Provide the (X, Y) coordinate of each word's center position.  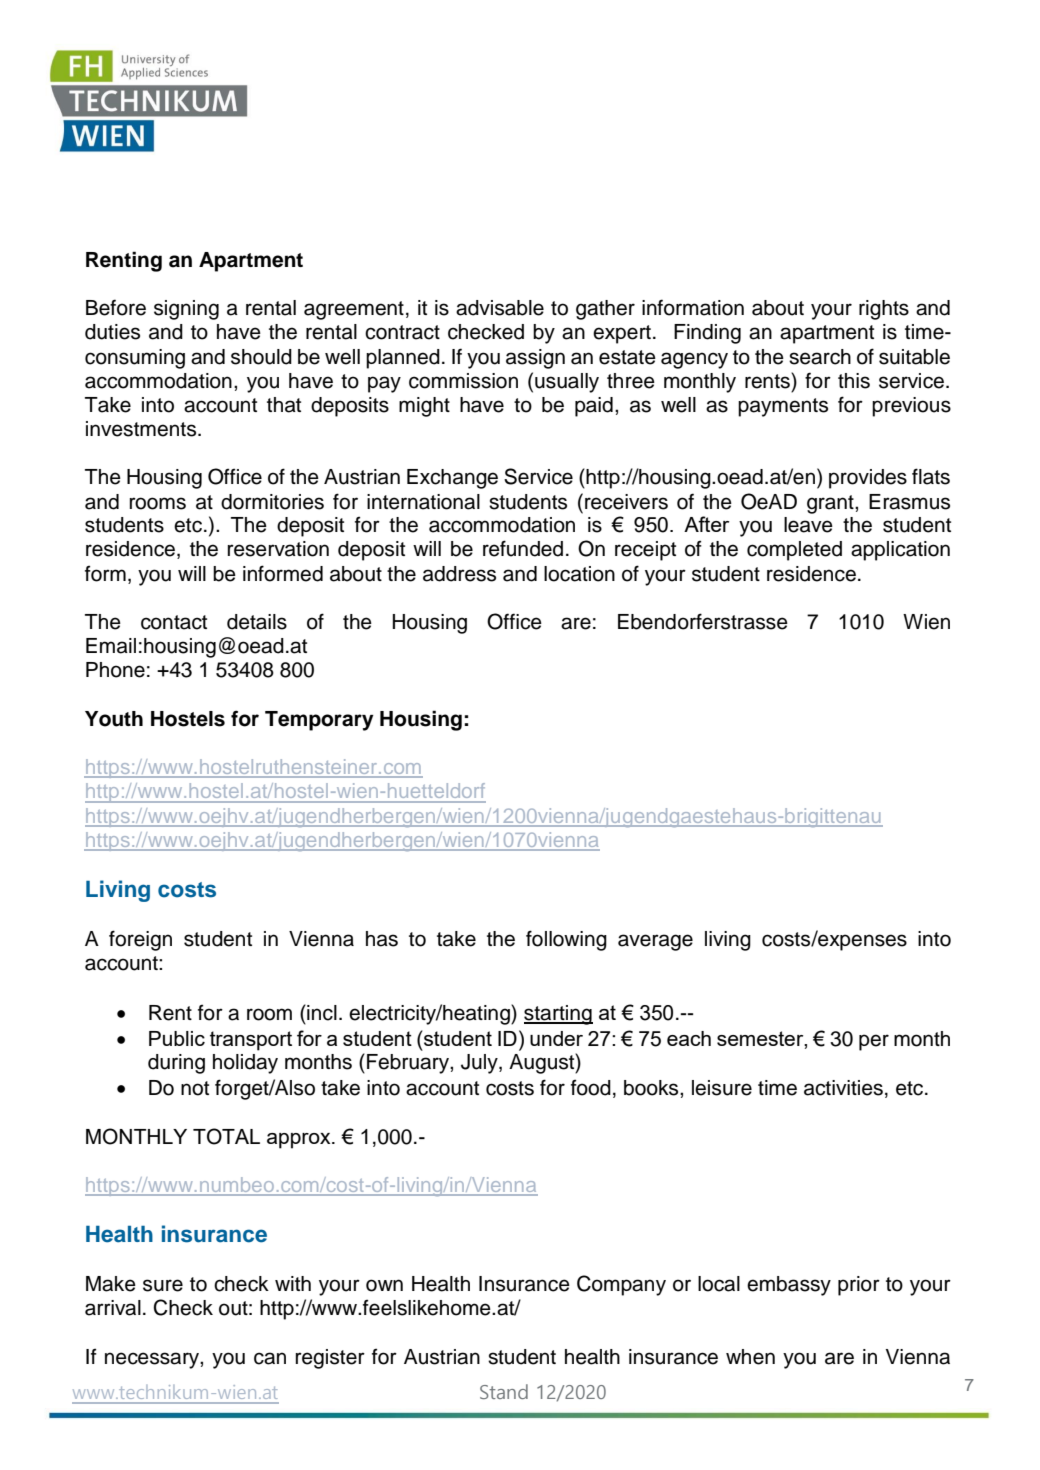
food (591, 1087)
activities (843, 1088)
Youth (114, 719)
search (820, 357)
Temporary (319, 721)
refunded (523, 548)
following (566, 940)
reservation (278, 549)
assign (535, 359)
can (270, 1358)
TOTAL (226, 1136)
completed (794, 551)
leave (808, 525)
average (655, 942)
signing (186, 310)
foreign (140, 940)
